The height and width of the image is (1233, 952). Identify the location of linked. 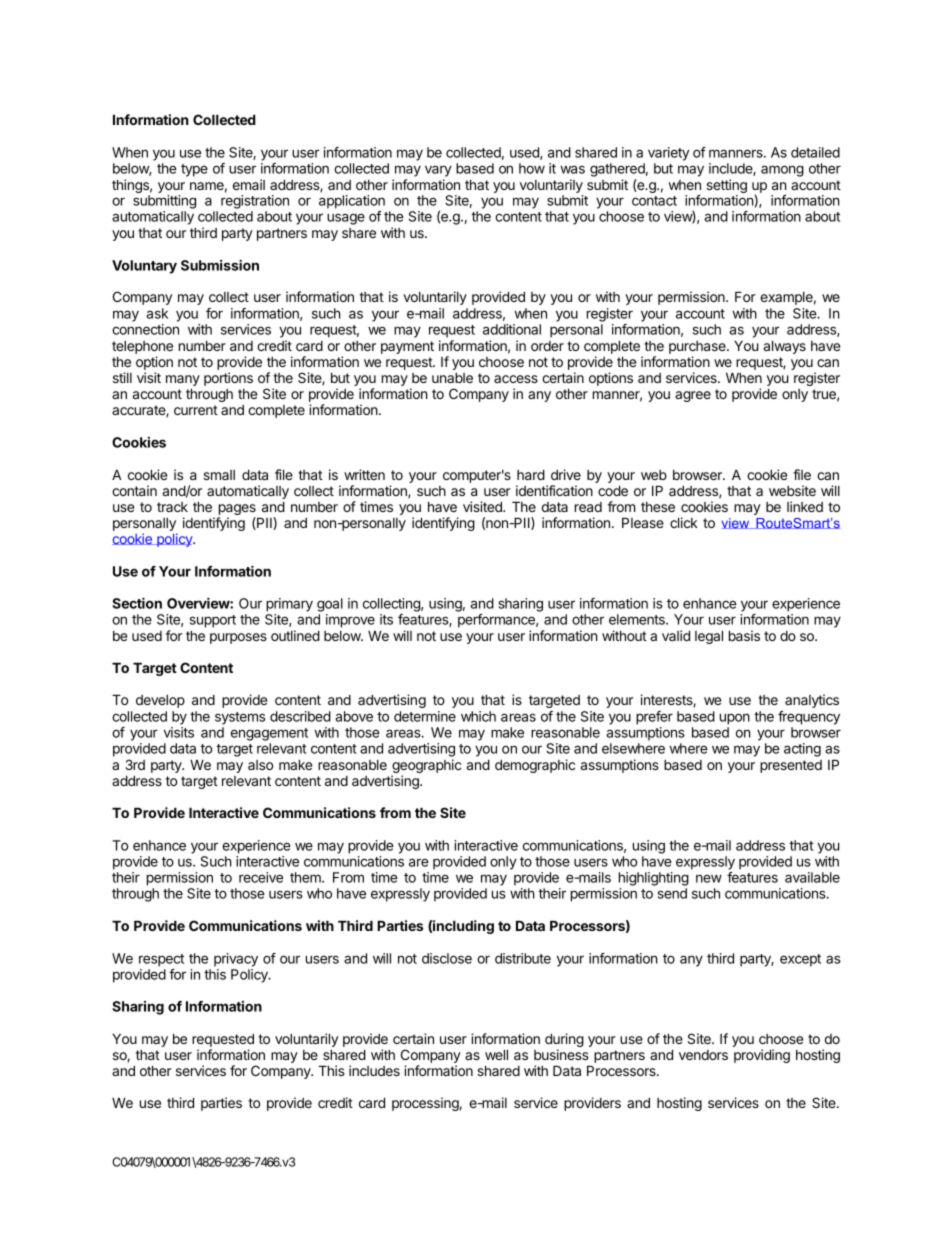
(805, 506).
